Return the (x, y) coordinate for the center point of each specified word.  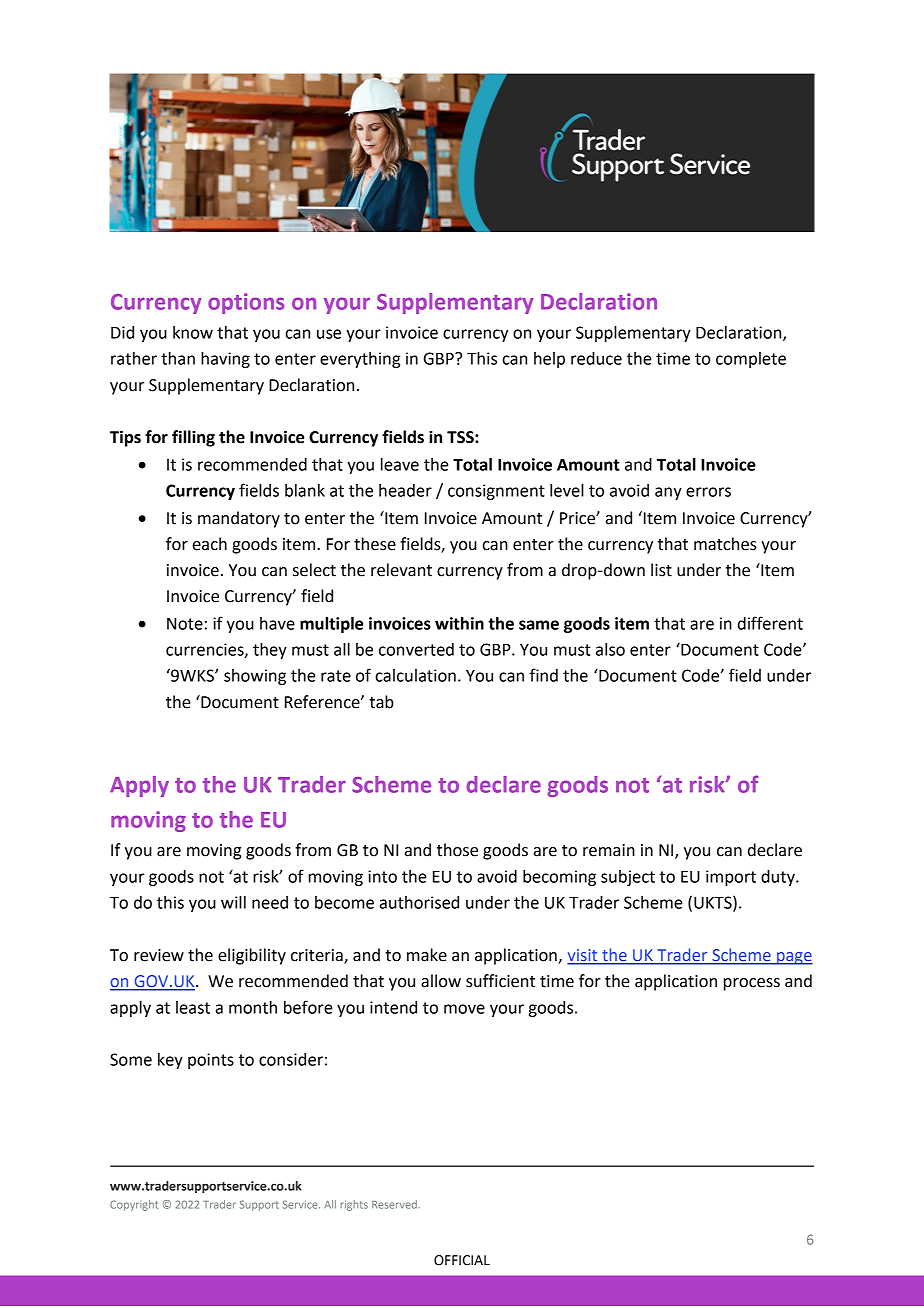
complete (751, 360)
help (549, 360)
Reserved (394, 1204)
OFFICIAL (462, 1260)
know (193, 332)
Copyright (134, 1205)
